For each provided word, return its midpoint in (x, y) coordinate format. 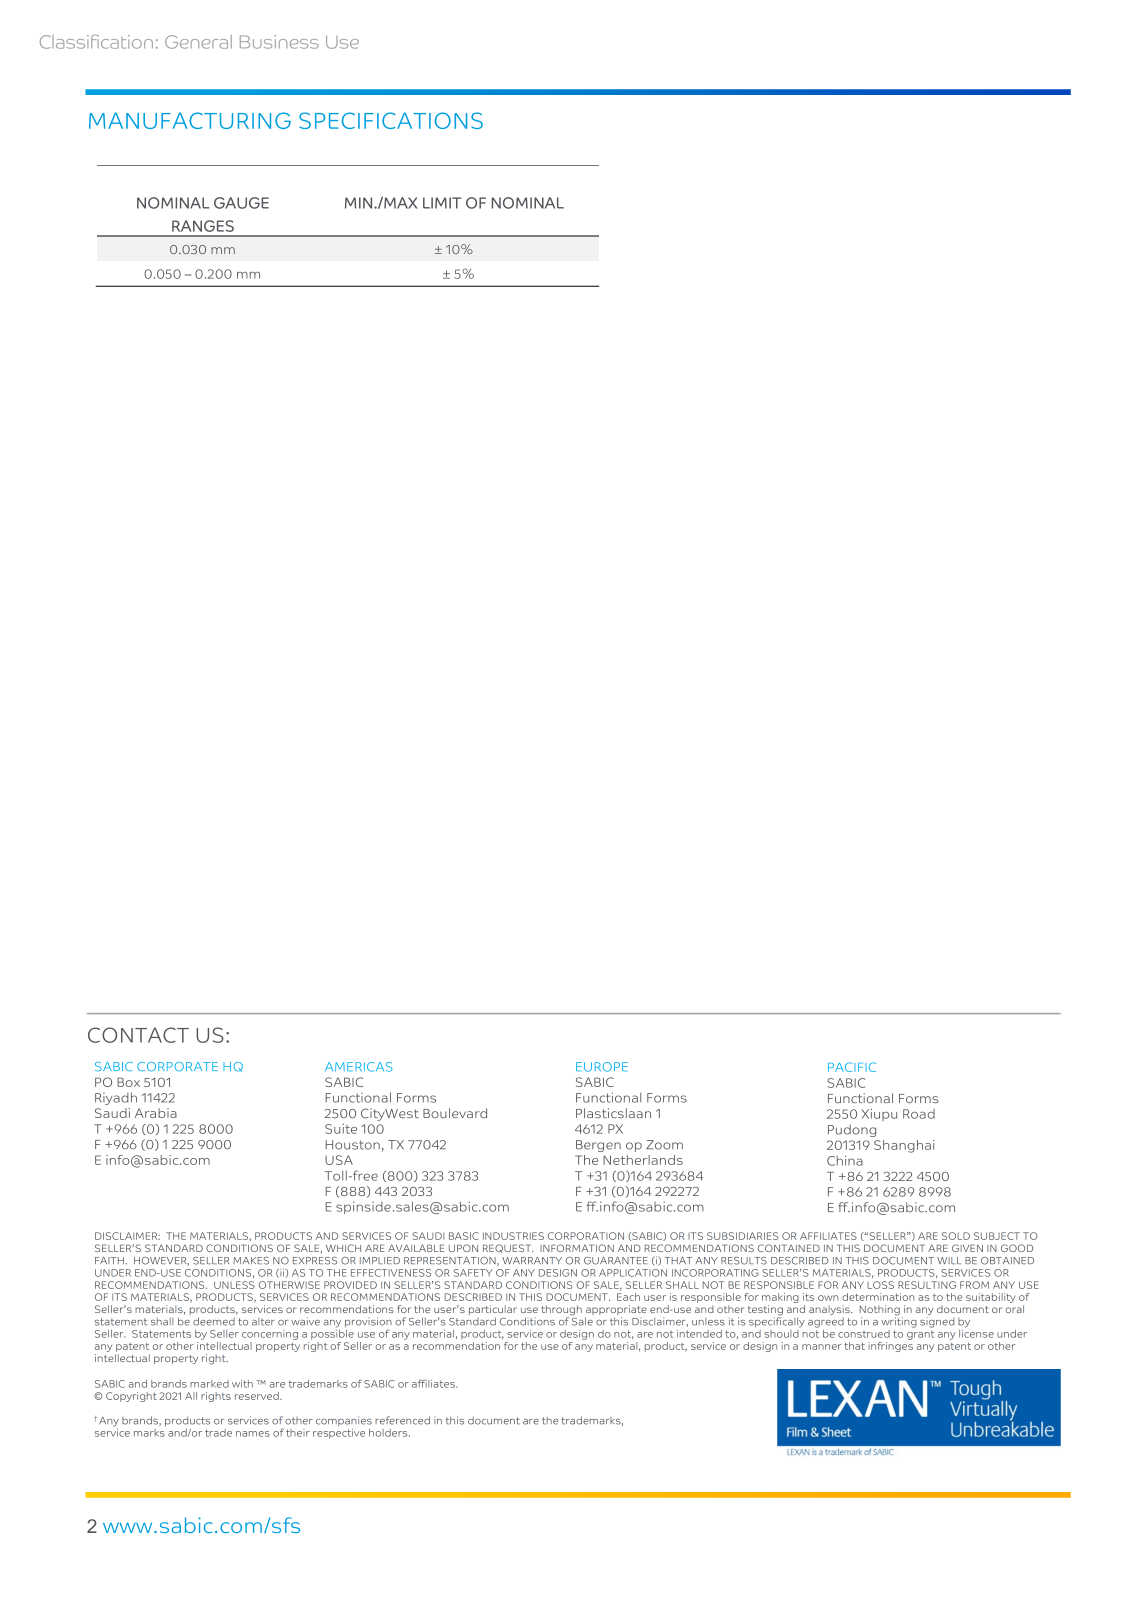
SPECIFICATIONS (391, 120)
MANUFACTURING (190, 120)
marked (209, 1384)
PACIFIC (852, 1067)
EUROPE (602, 1067)
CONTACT (138, 1035)
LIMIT (442, 203)
